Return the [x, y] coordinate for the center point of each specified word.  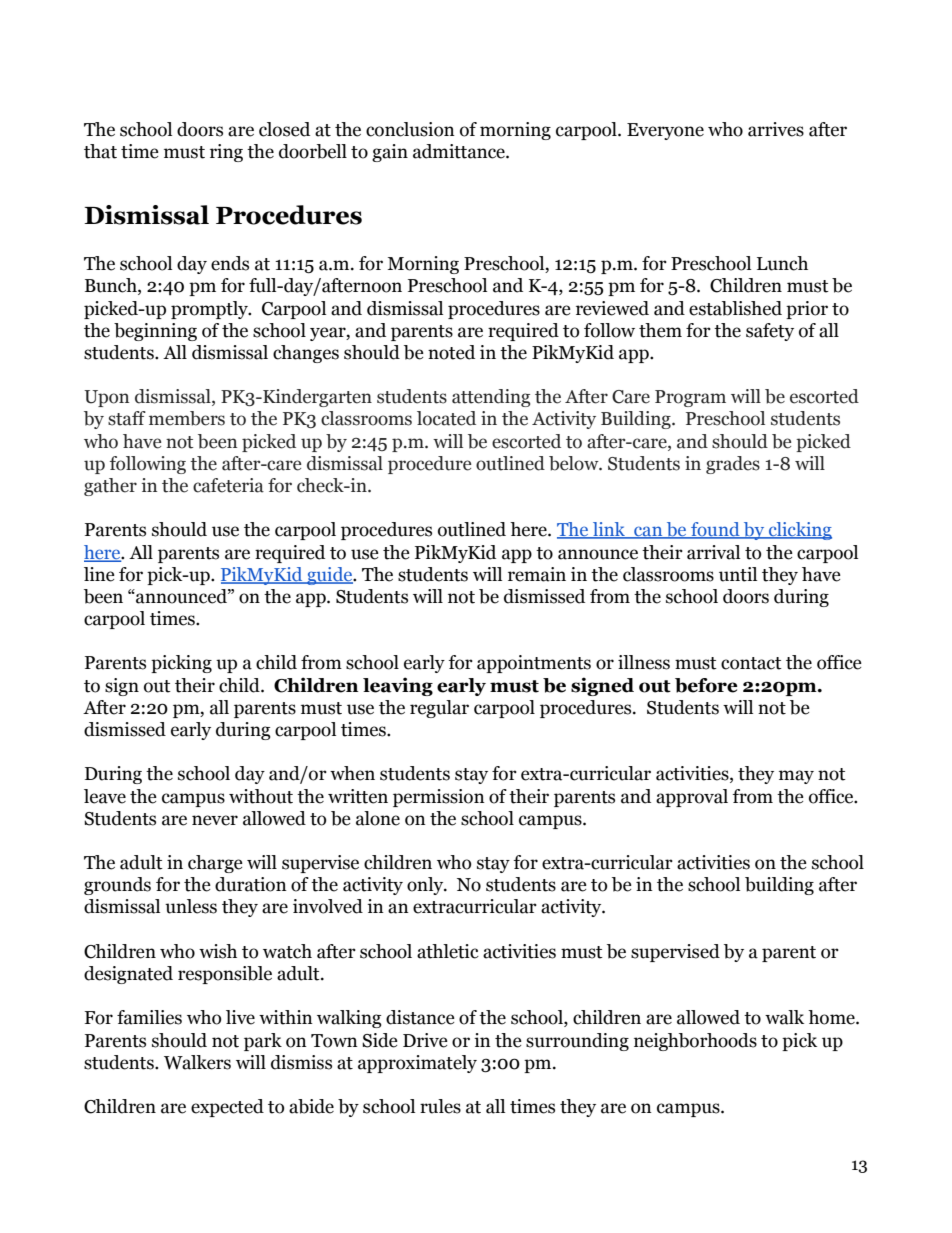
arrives [776, 129]
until [738, 574]
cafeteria [228, 485]
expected [227, 1108]
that [100, 151]
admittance [460, 151]
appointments [534, 664]
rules [440, 1106]
